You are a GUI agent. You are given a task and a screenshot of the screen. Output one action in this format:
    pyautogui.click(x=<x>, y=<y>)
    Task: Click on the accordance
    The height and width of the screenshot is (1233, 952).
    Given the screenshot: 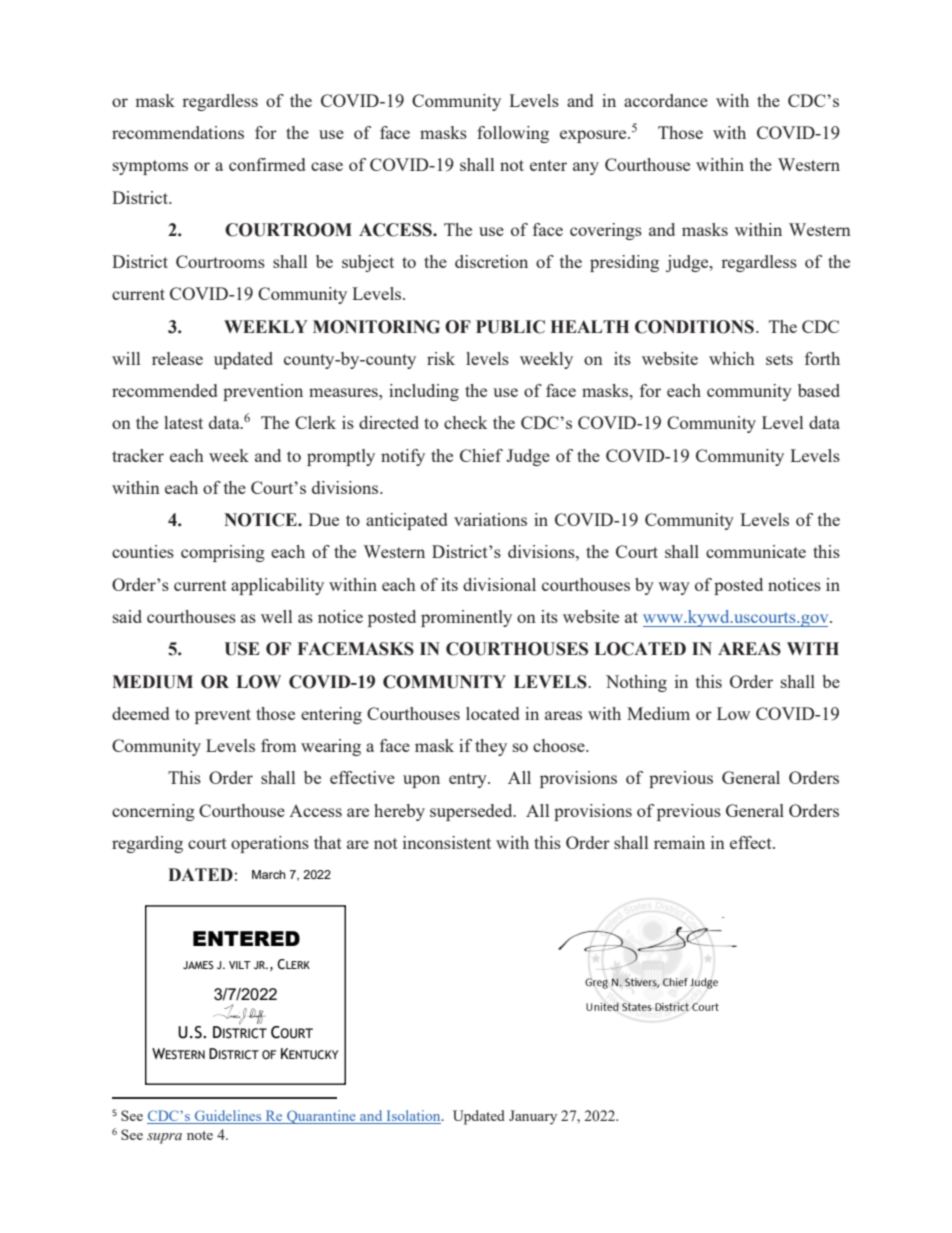 What is the action you would take?
    pyautogui.click(x=666, y=100)
